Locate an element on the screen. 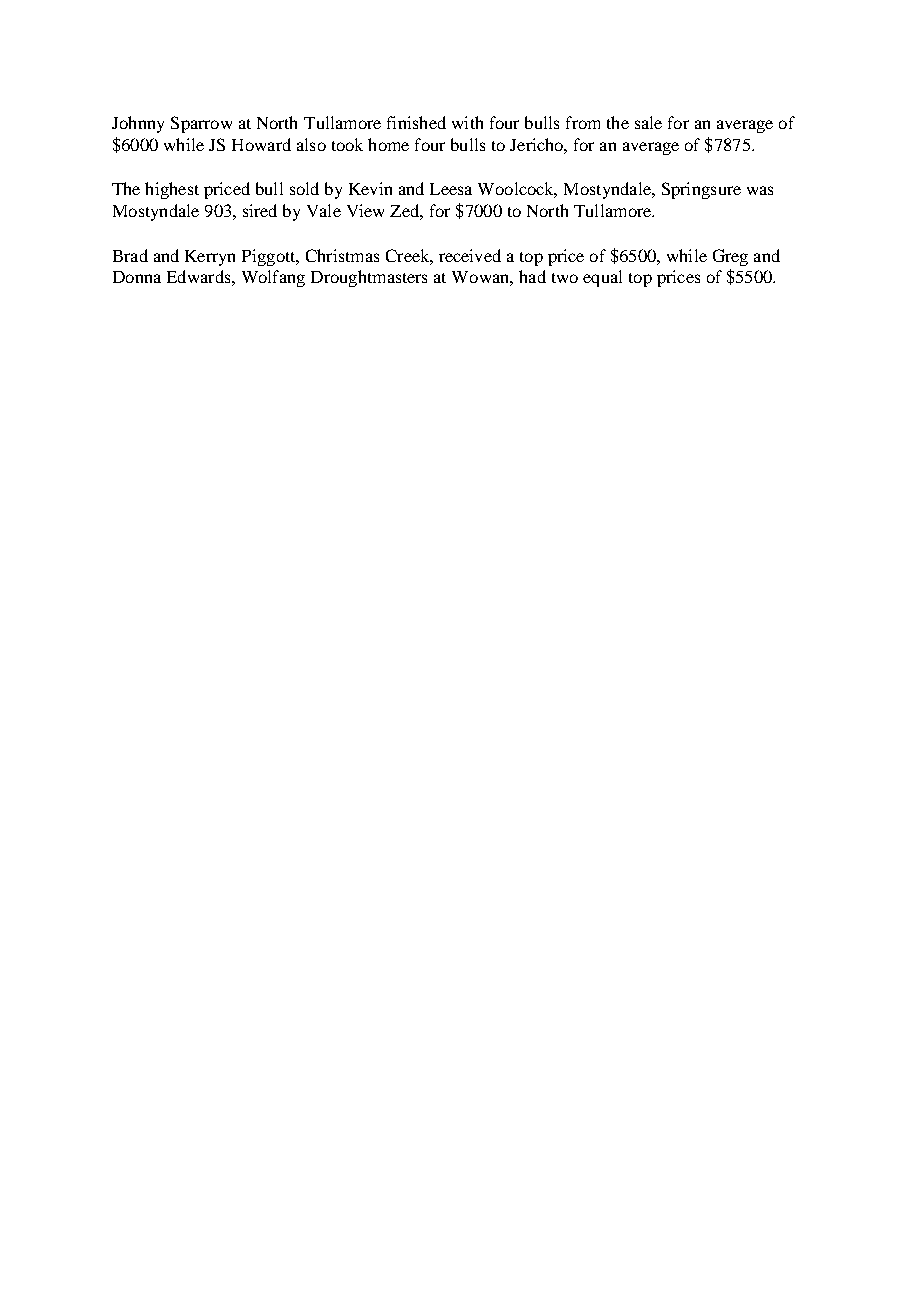  Johnny is located at coordinates (138, 124).
